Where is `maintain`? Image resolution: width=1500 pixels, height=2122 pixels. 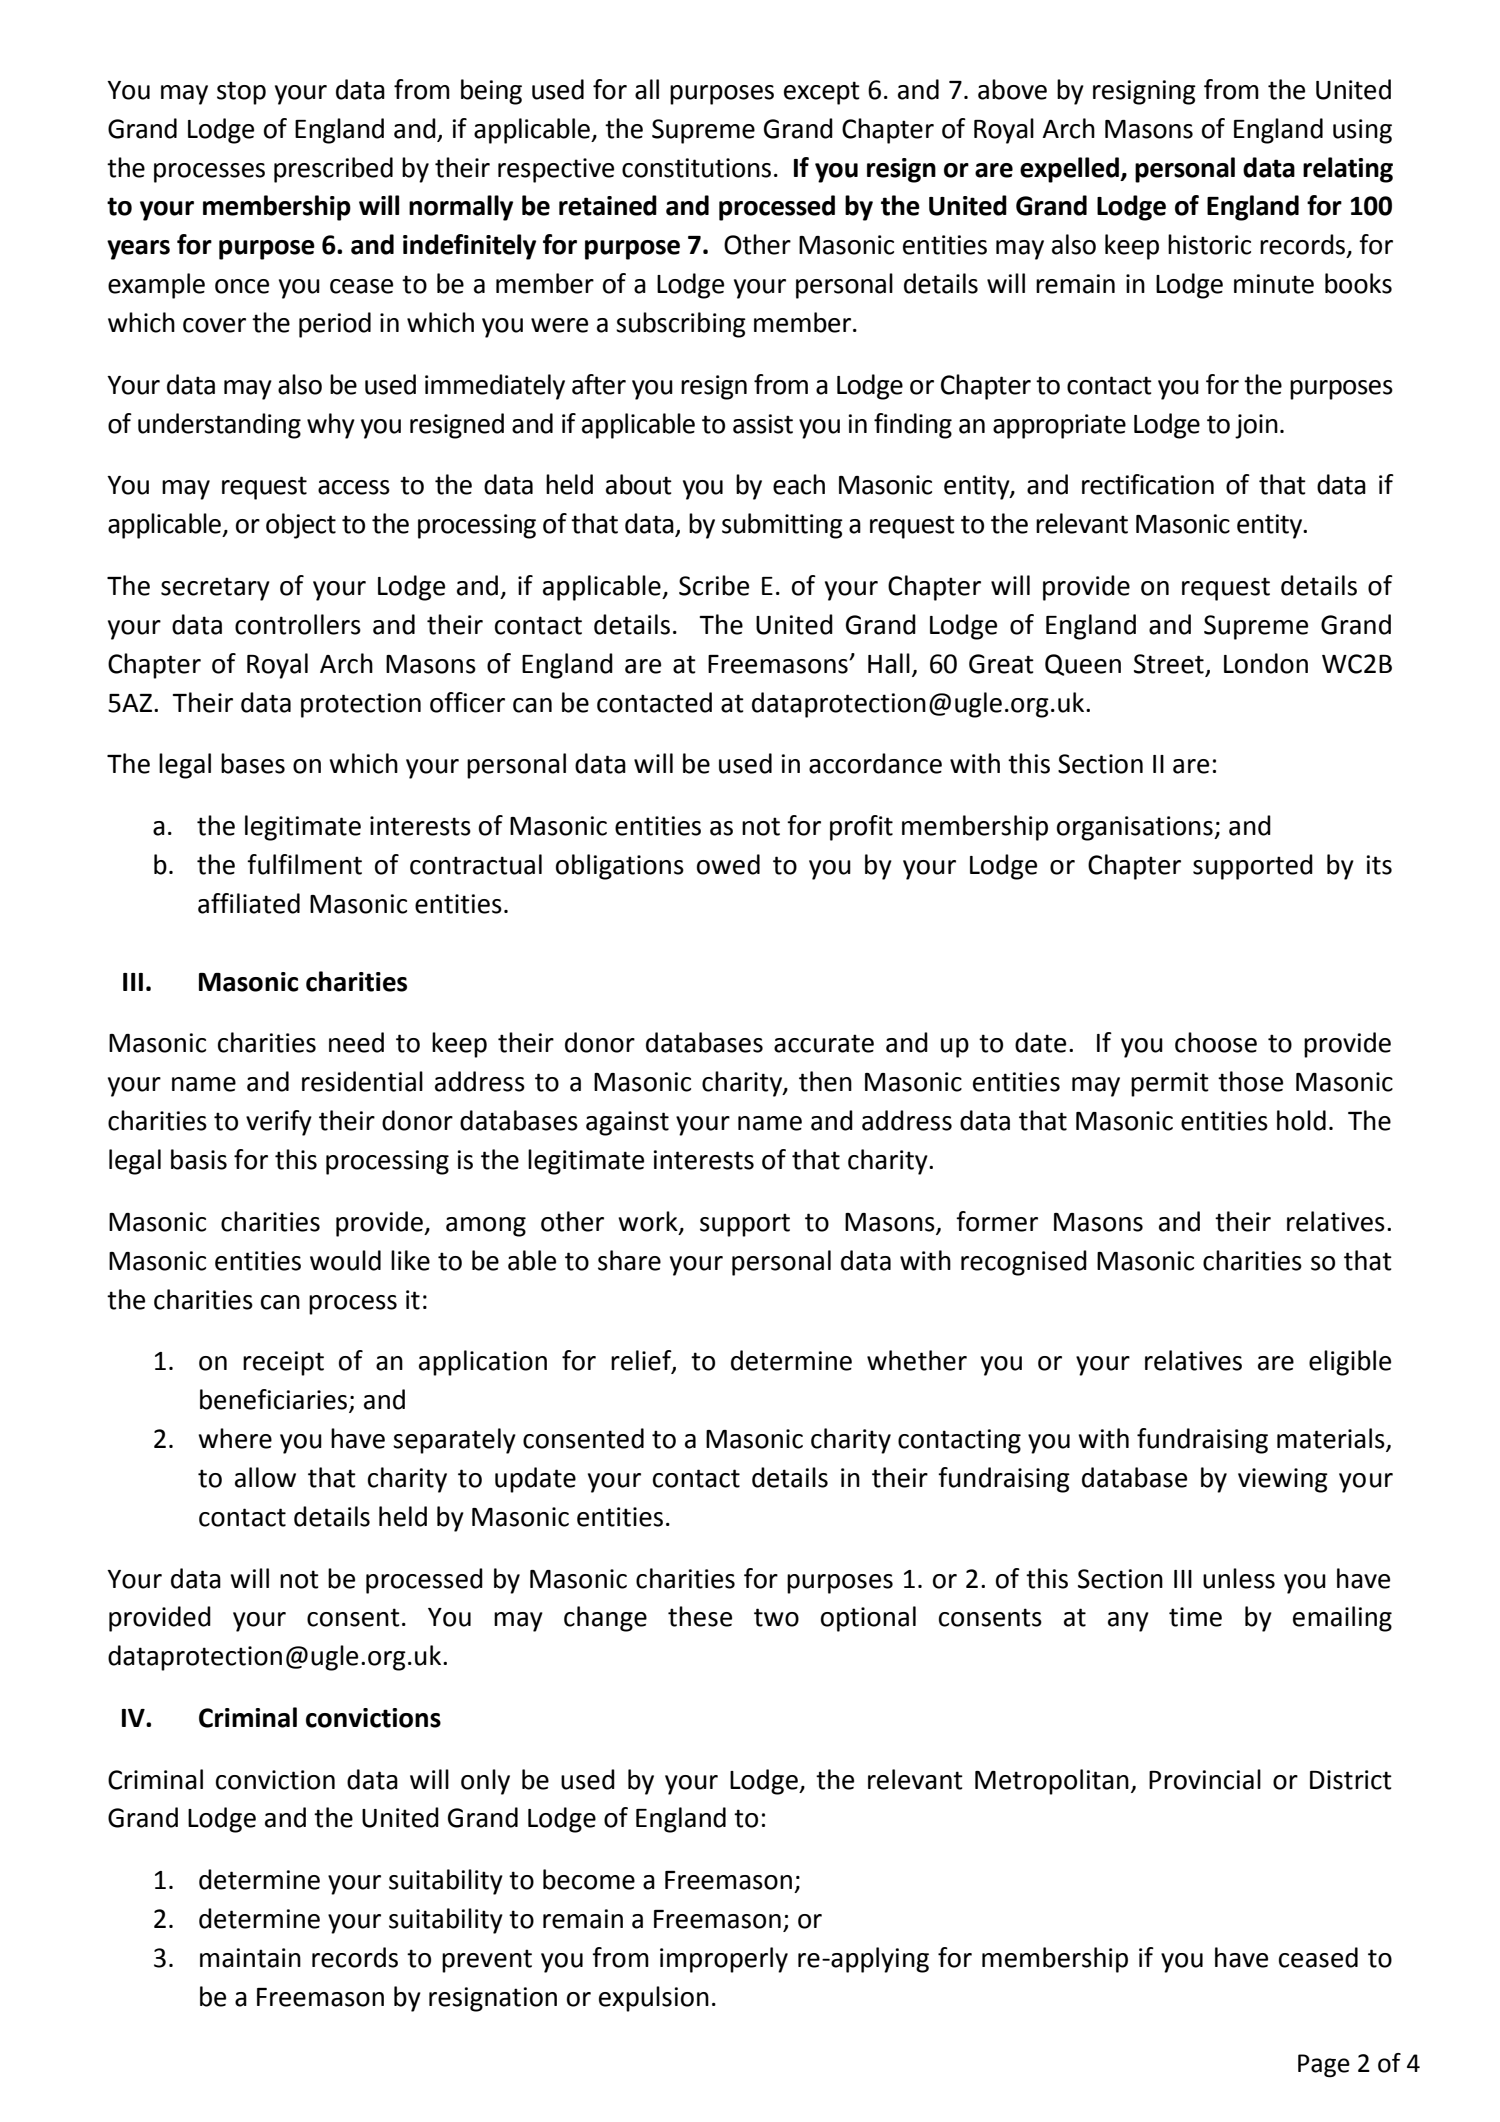 maintain is located at coordinates (250, 1958).
